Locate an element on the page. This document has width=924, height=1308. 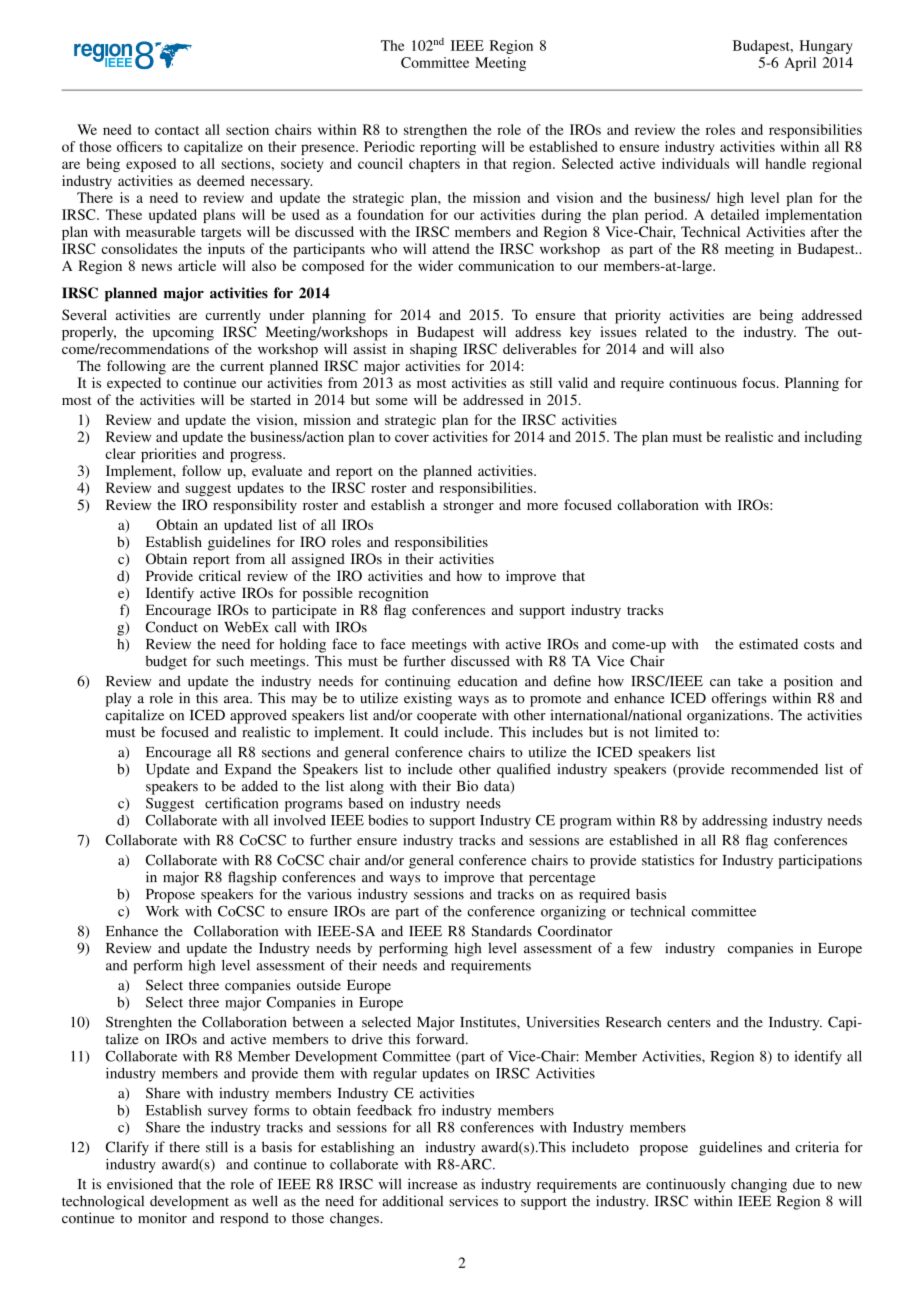
statistics is located at coordinates (668, 860).
